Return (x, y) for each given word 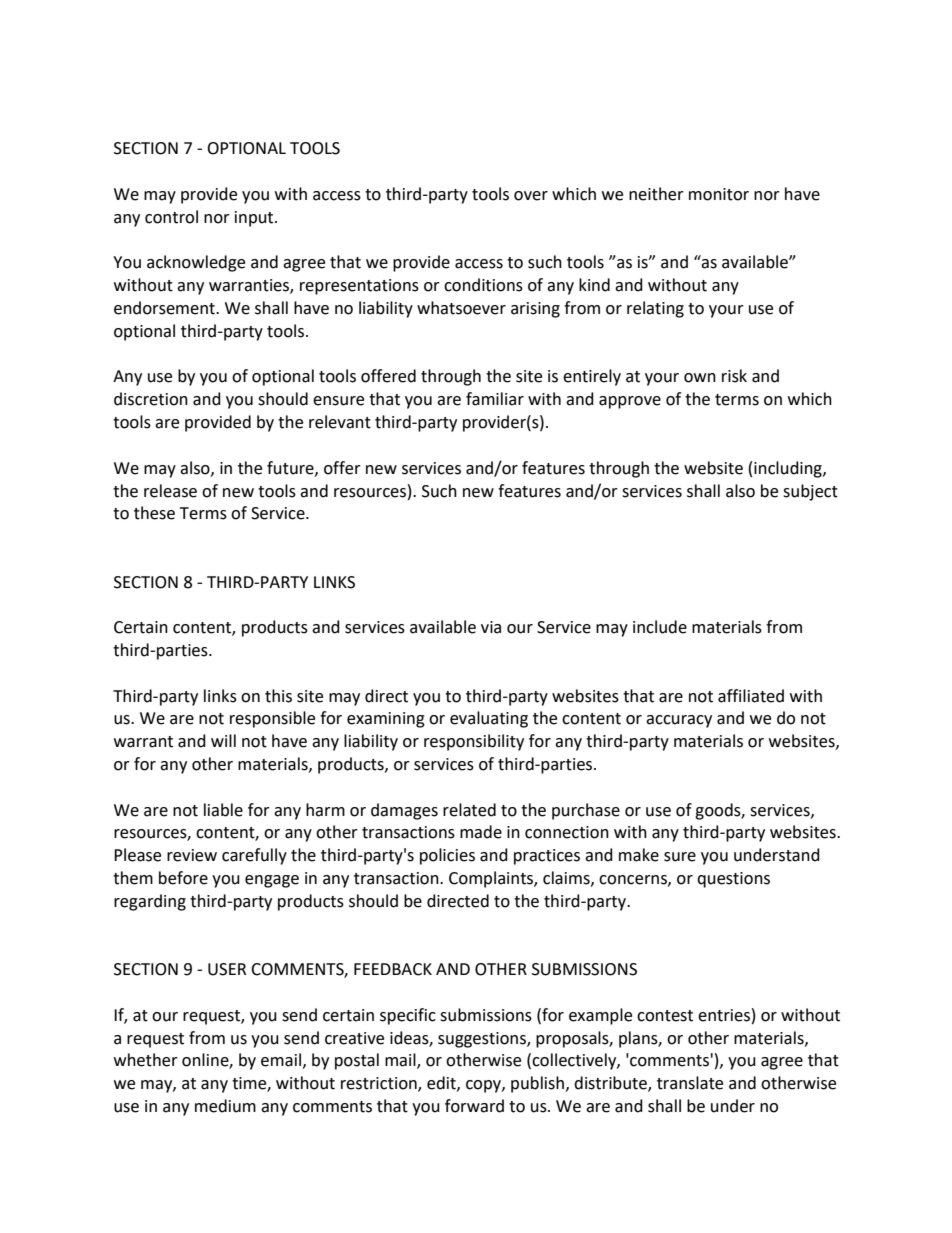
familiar (495, 399)
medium (225, 1106)
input (255, 219)
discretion (151, 399)
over (531, 196)
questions (733, 880)
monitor (719, 194)
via (491, 627)
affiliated (751, 696)
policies (447, 856)
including (789, 469)
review (192, 855)
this (278, 696)
